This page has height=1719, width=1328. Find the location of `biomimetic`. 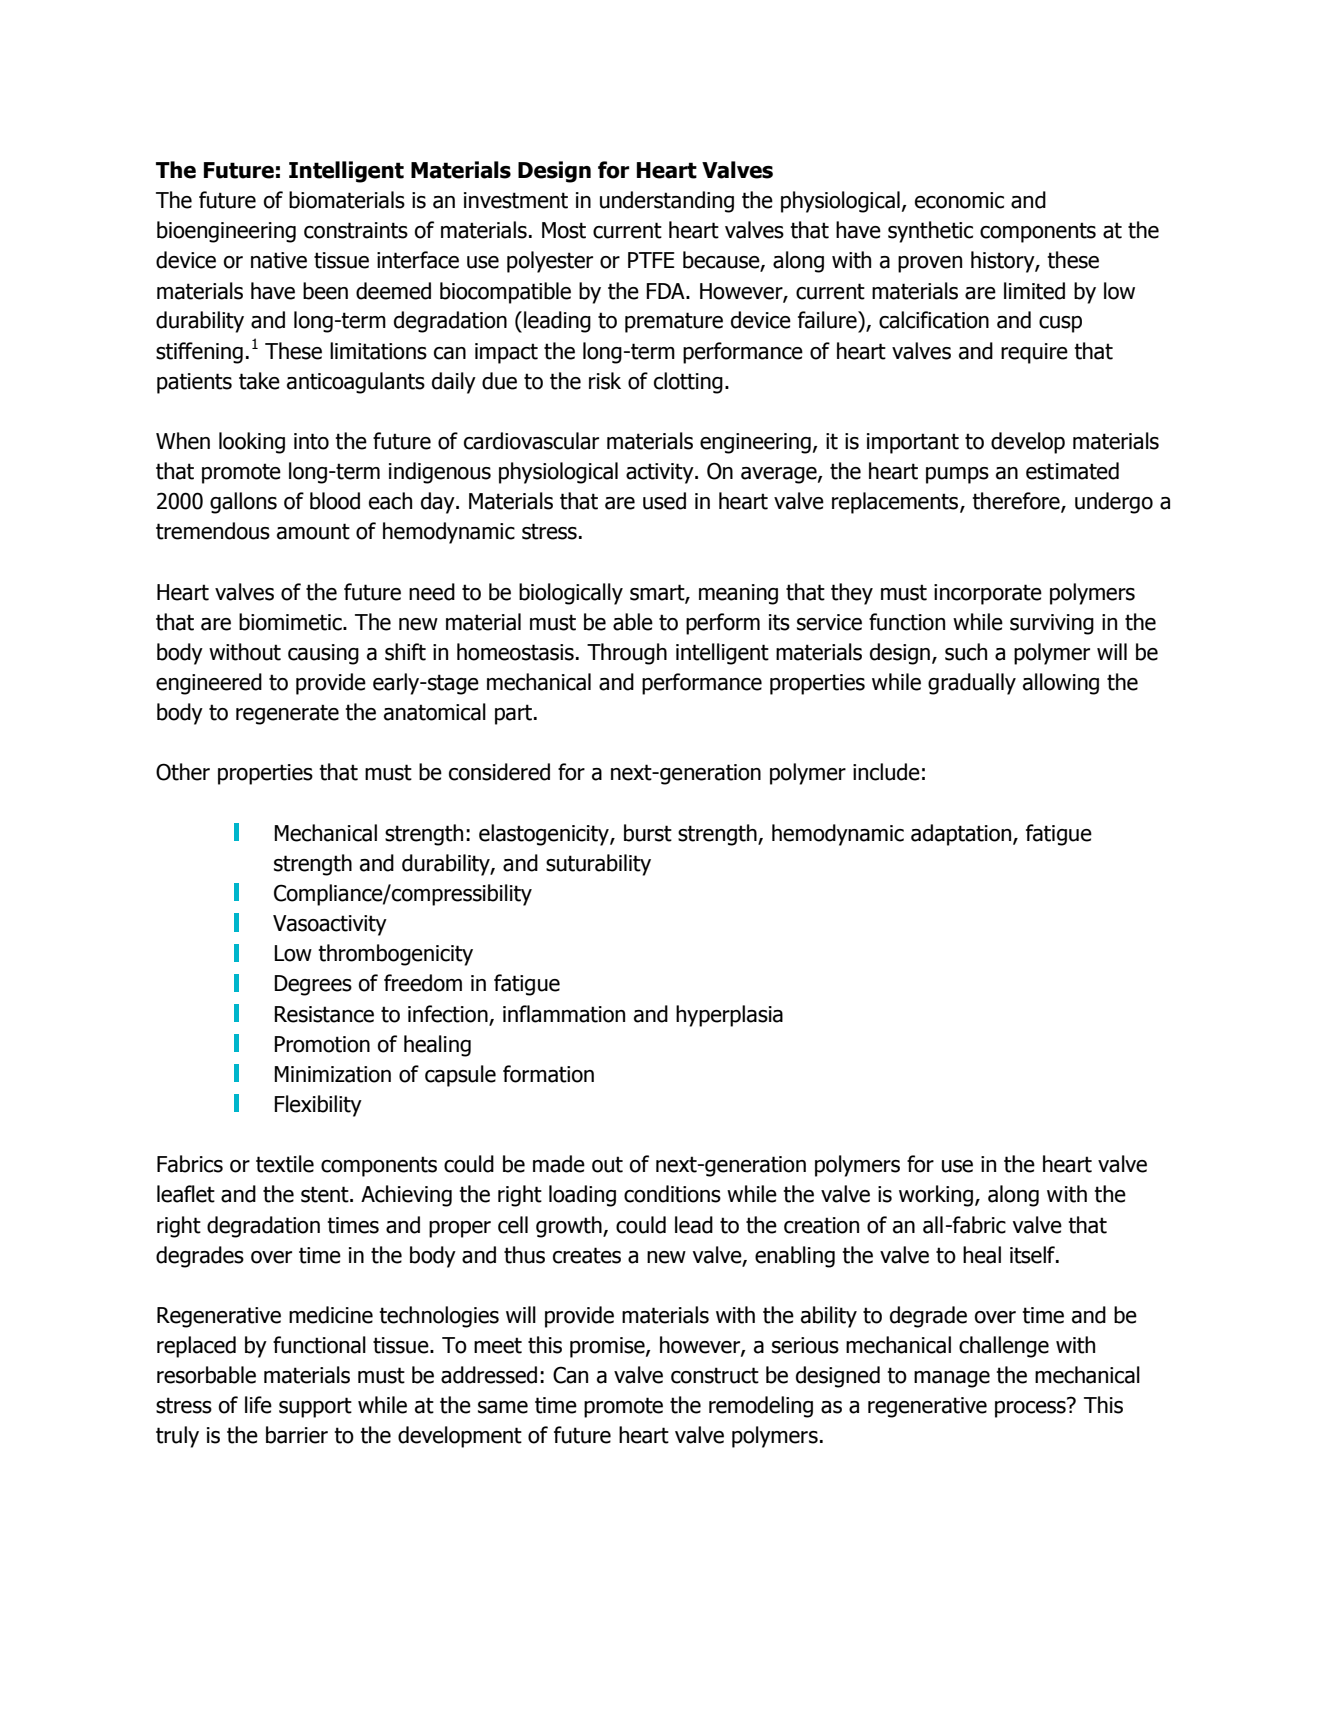

biomimetic is located at coordinates (291, 622).
